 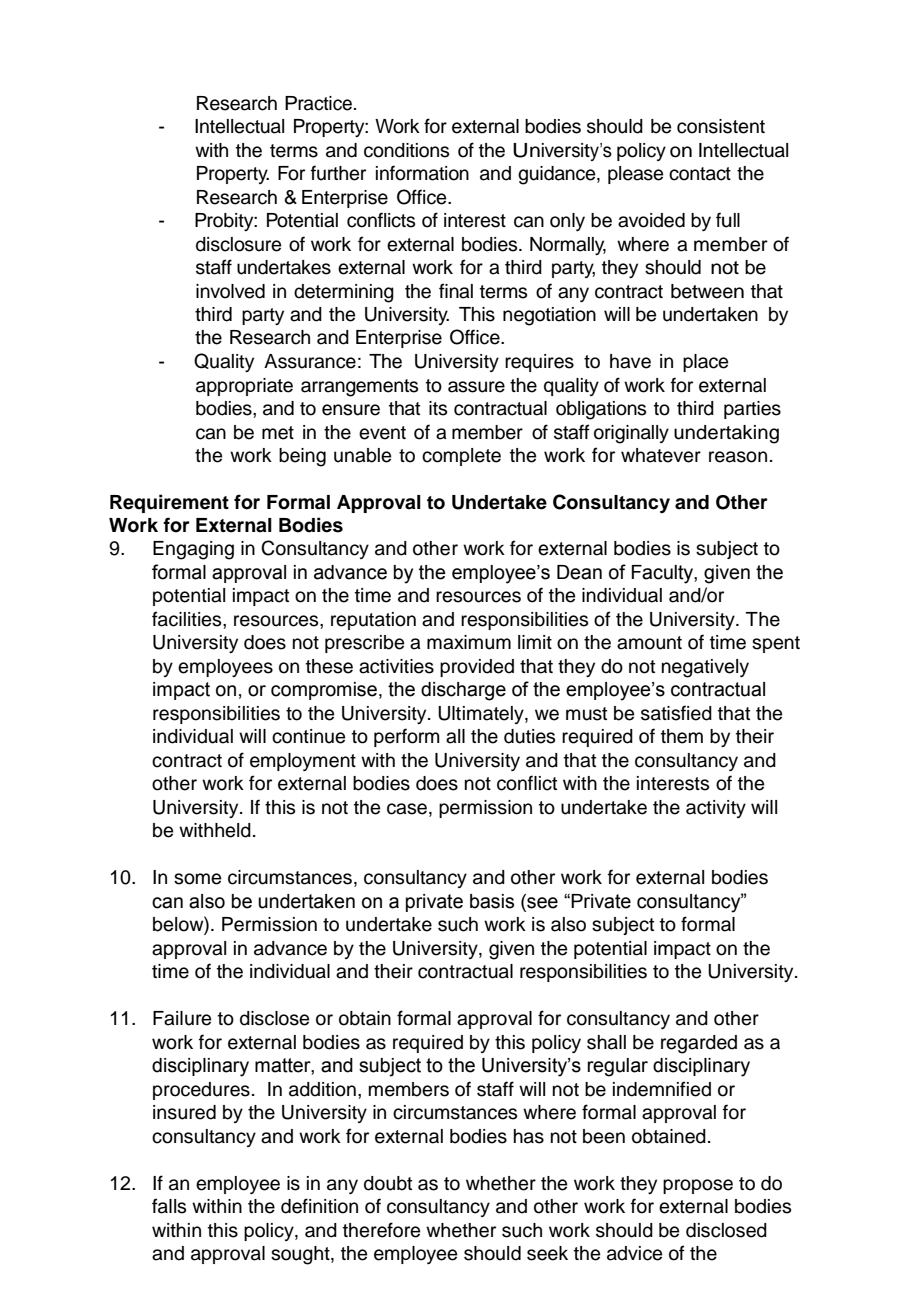 What do you see at coordinates (547, 1253) in the screenshot?
I see `seek` at bounding box center [547, 1253].
